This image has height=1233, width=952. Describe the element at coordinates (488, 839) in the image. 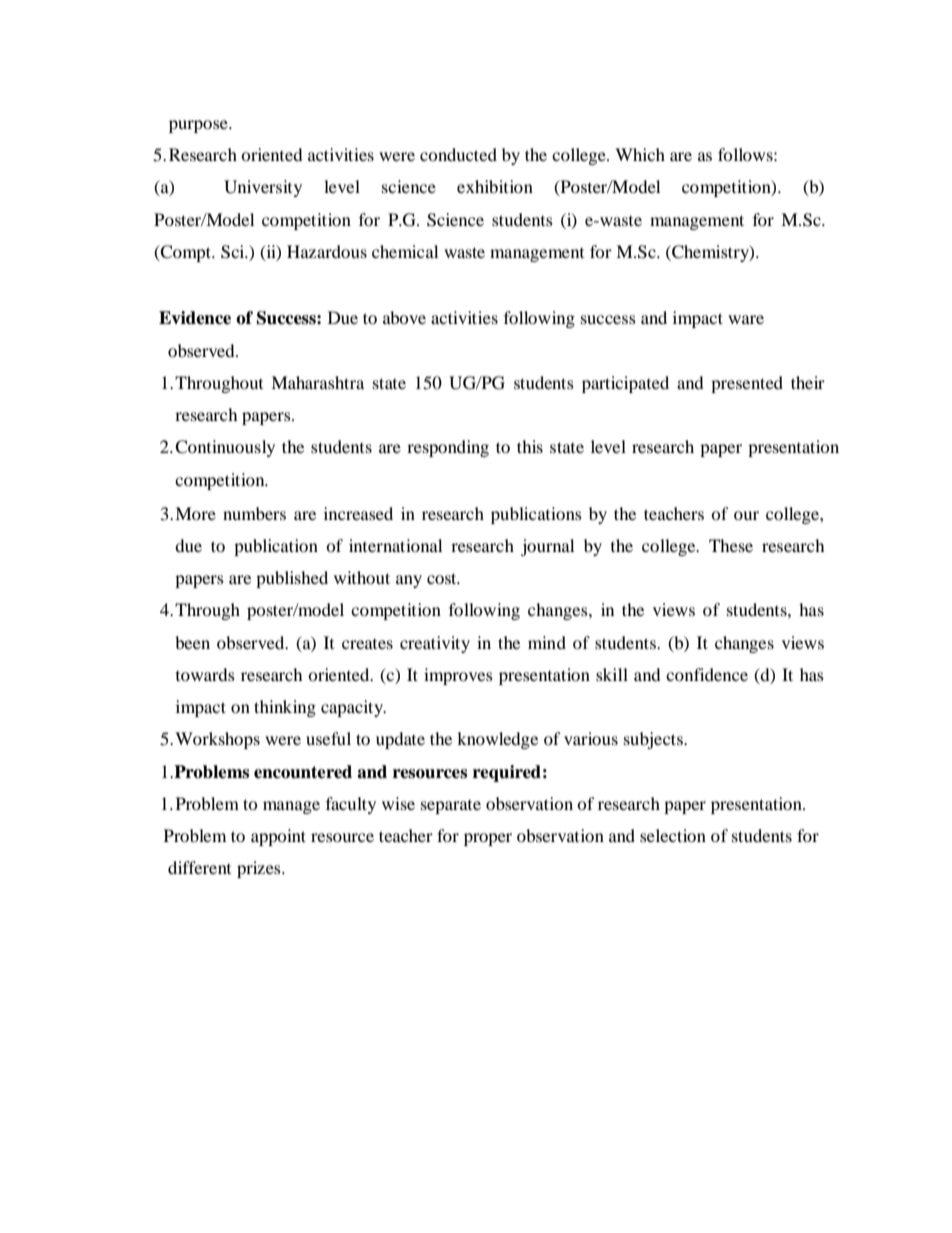

I see `proper` at that location.
